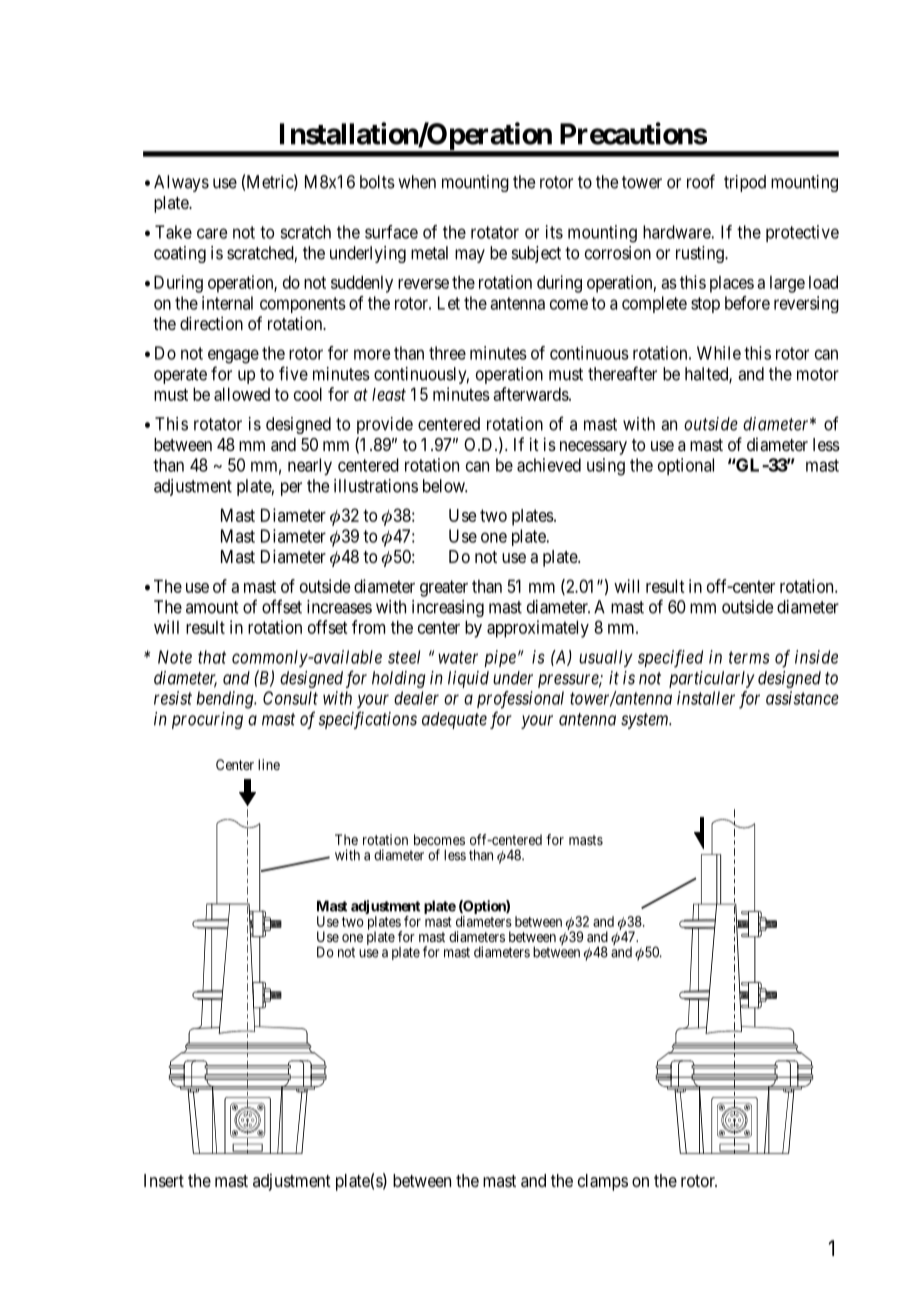 The height and width of the screenshot is (1307, 924). Describe the element at coordinates (164, 1180) in the screenshot. I see `Insert` at that location.
